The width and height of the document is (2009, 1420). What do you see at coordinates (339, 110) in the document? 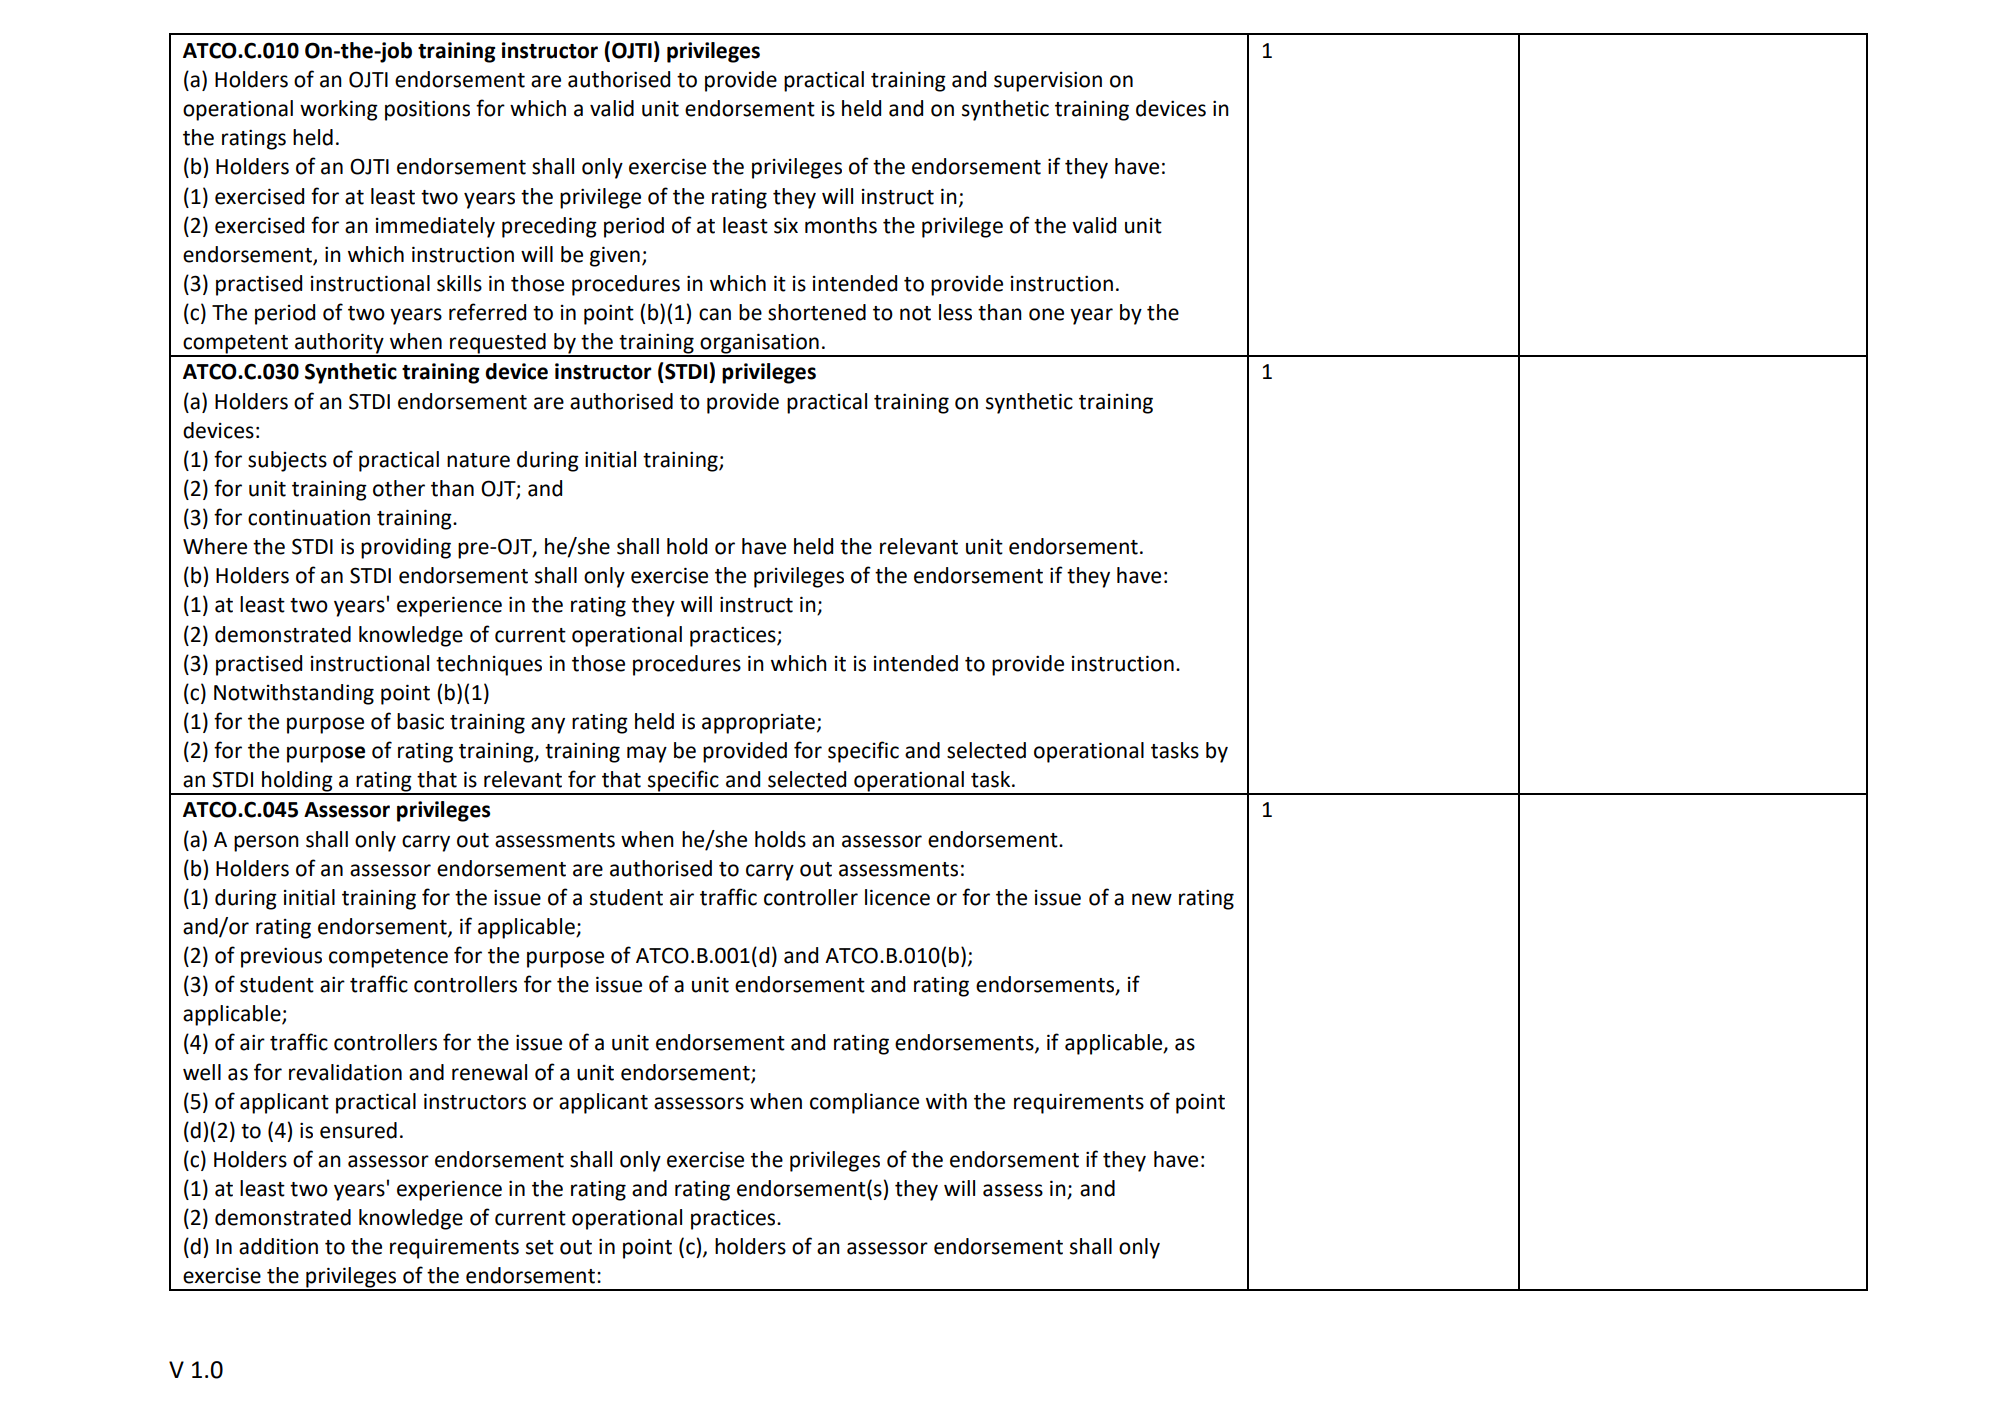
I see `working` at bounding box center [339, 110].
